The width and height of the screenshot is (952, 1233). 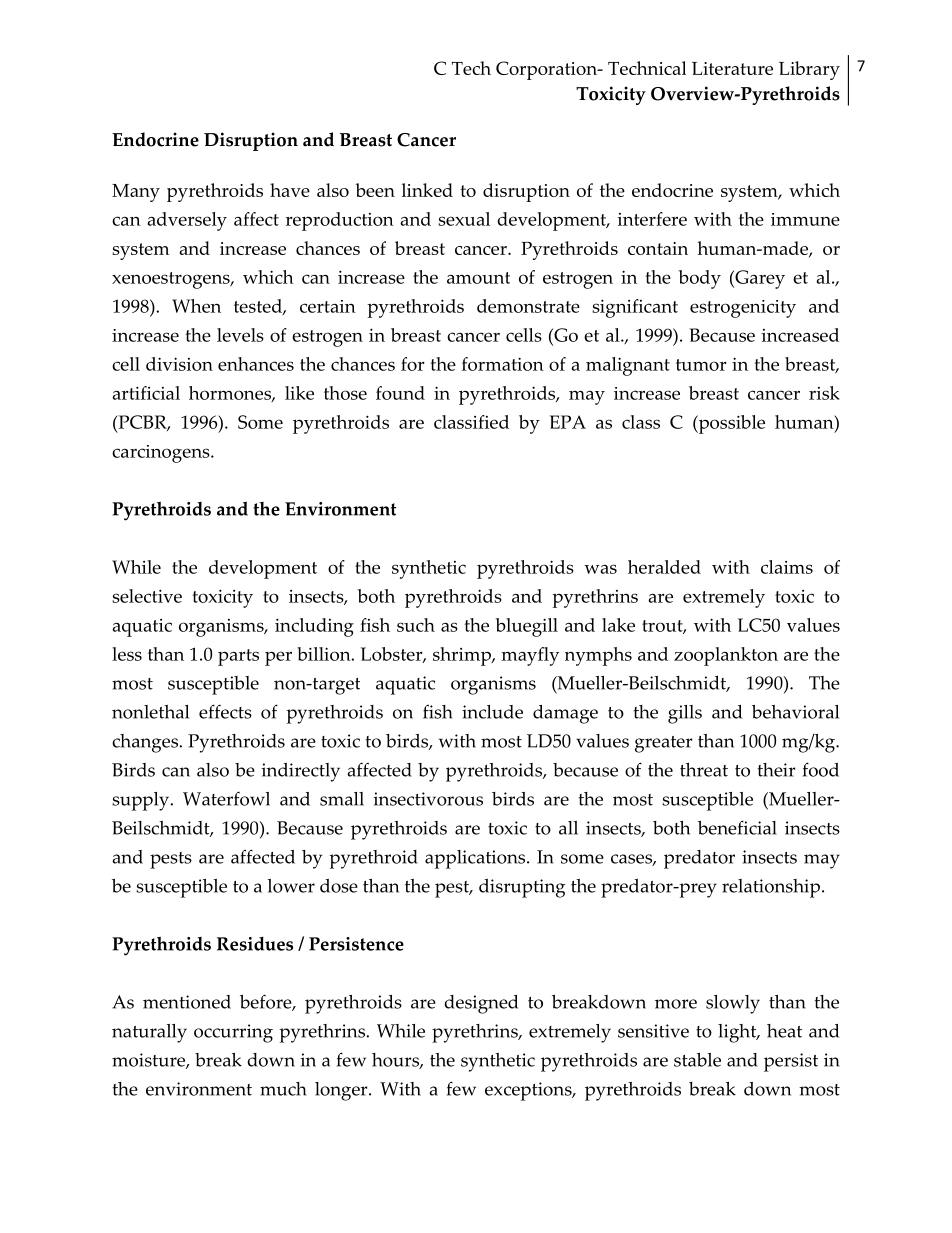 What do you see at coordinates (162, 454) in the screenshot?
I see `carcinogens` at bounding box center [162, 454].
